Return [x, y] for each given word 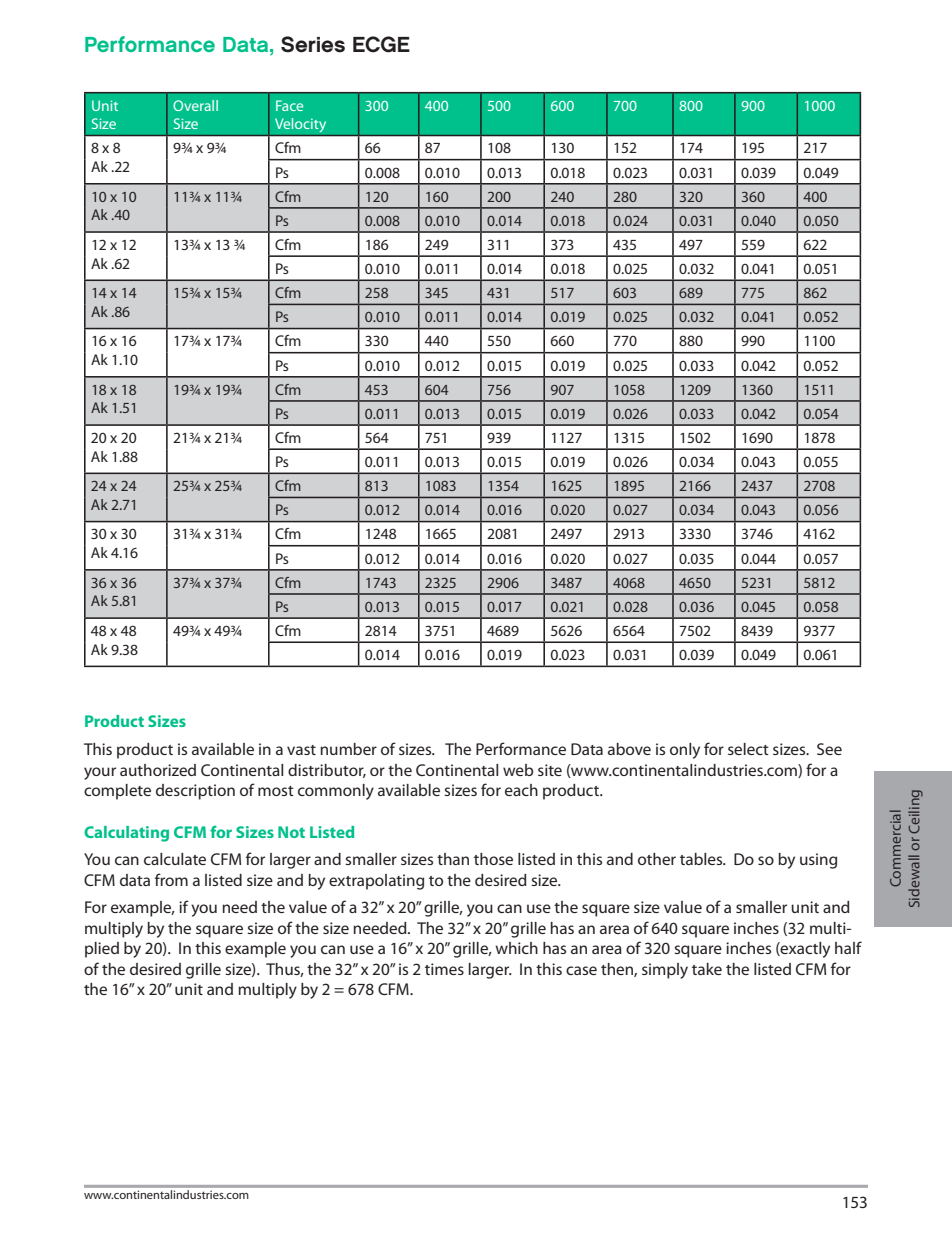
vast [301, 750]
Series [313, 44]
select [748, 749]
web [518, 770]
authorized [158, 770]
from [171, 879]
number [348, 749]
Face [289, 105]
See [829, 749]
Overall [195, 105]
